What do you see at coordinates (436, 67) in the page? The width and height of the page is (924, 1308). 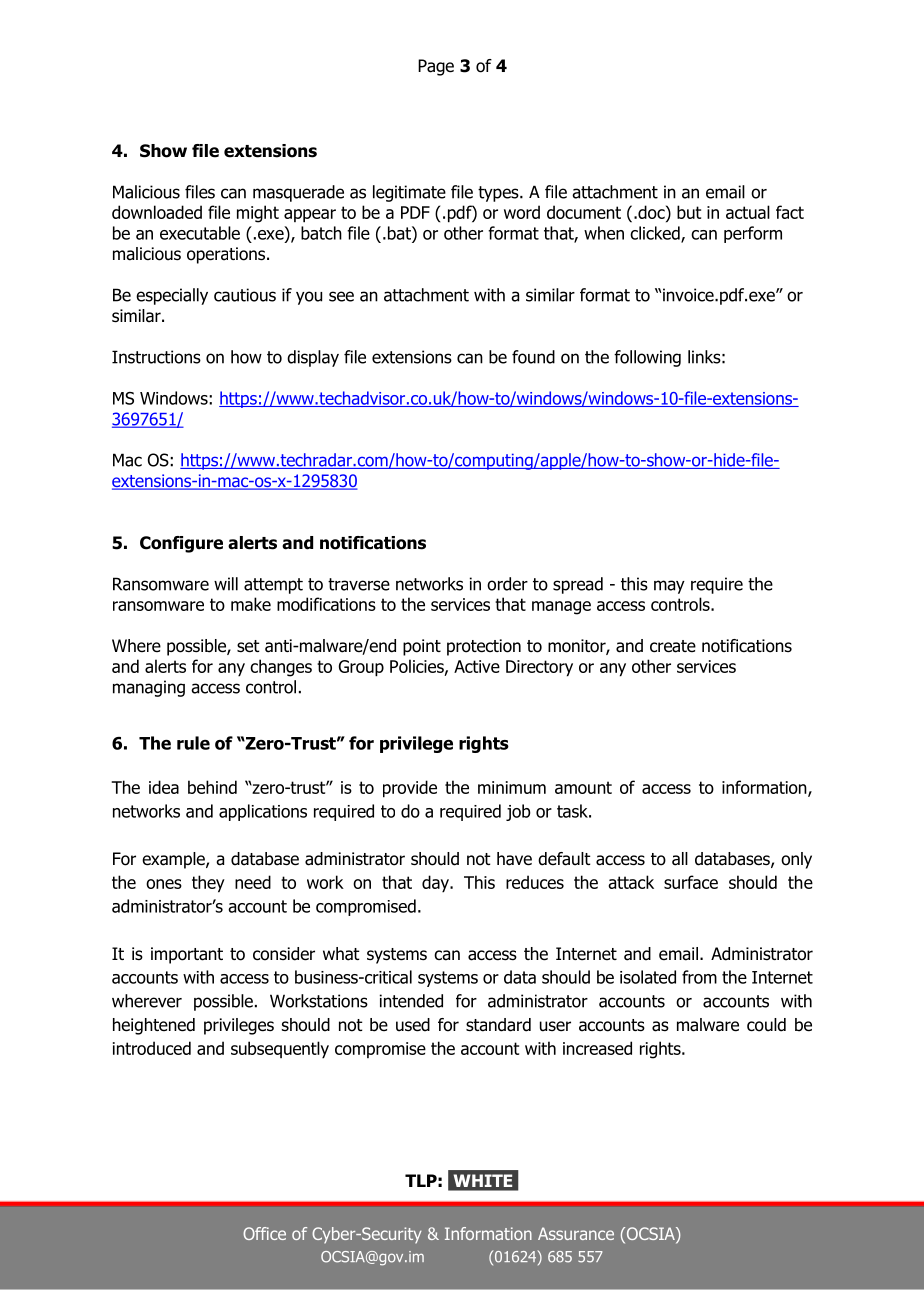 I see `Page` at bounding box center [436, 67].
